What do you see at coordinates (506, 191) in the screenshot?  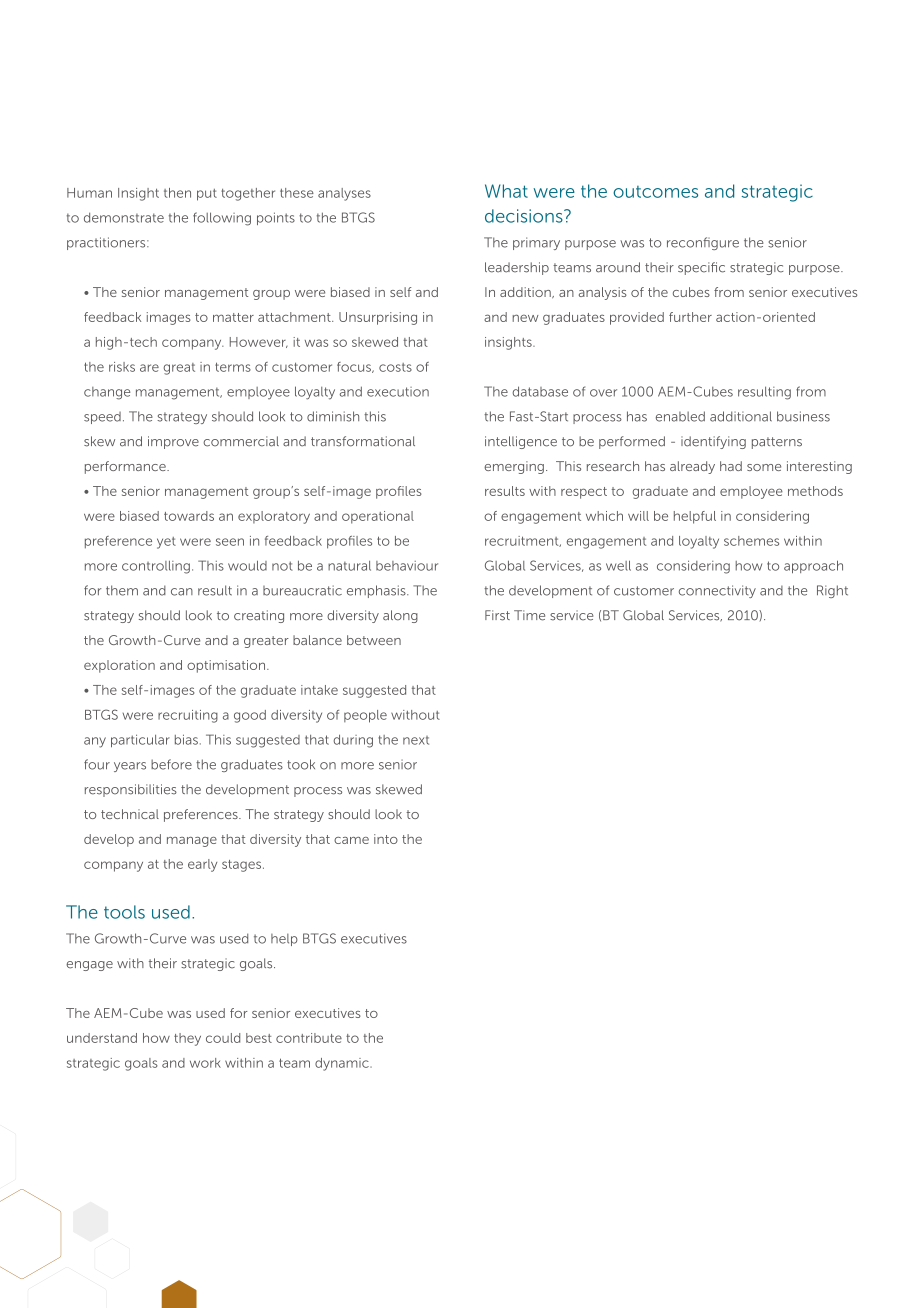 I see `What` at bounding box center [506, 191].
